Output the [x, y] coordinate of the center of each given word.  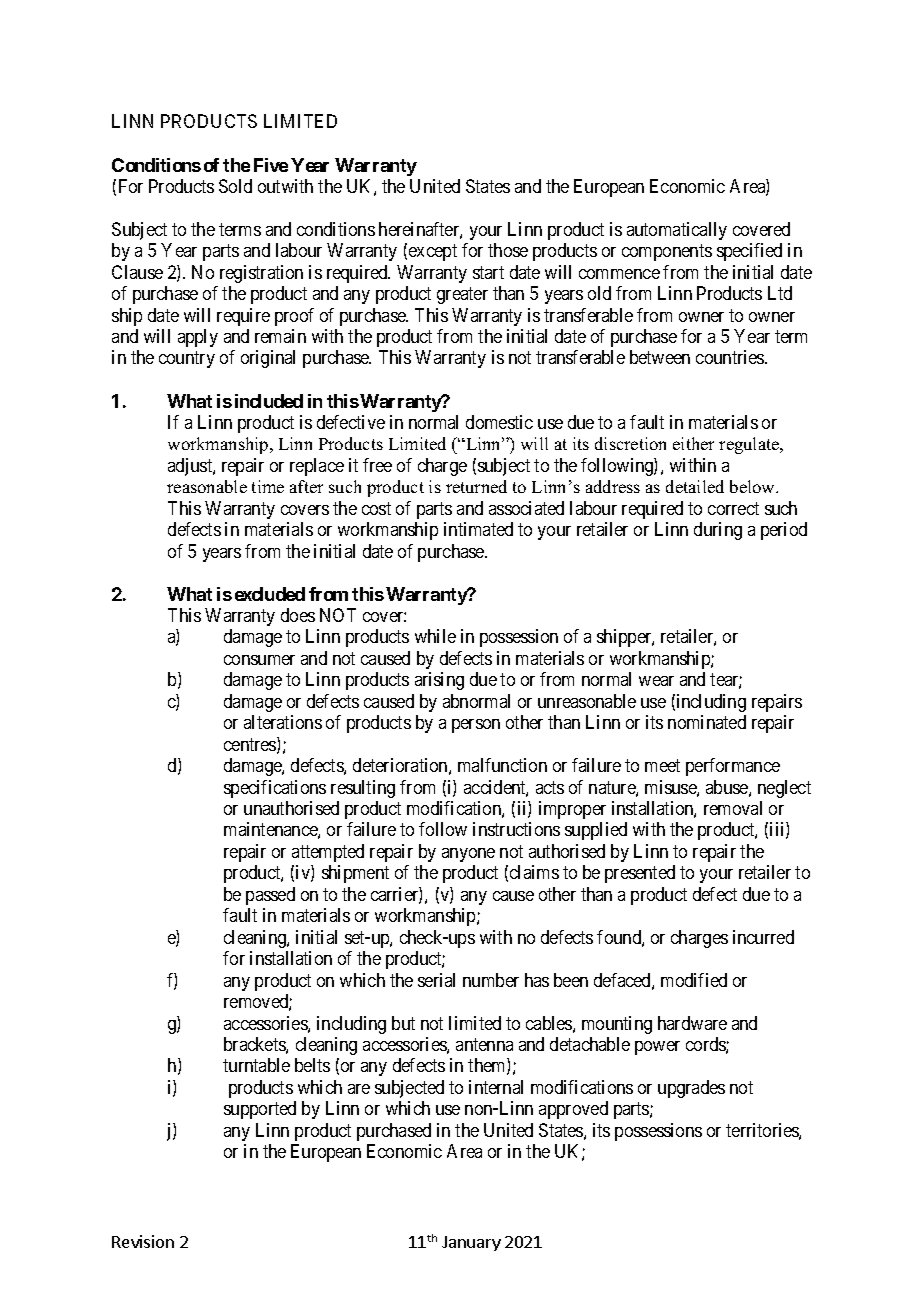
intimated [478, 529]
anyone [468, 855]
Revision [143, 1241]
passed [270, 896]
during [718, 531]
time [268, 486]
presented [640, 874]
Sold [235, 186]
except [433, 252]
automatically [677, 231]
